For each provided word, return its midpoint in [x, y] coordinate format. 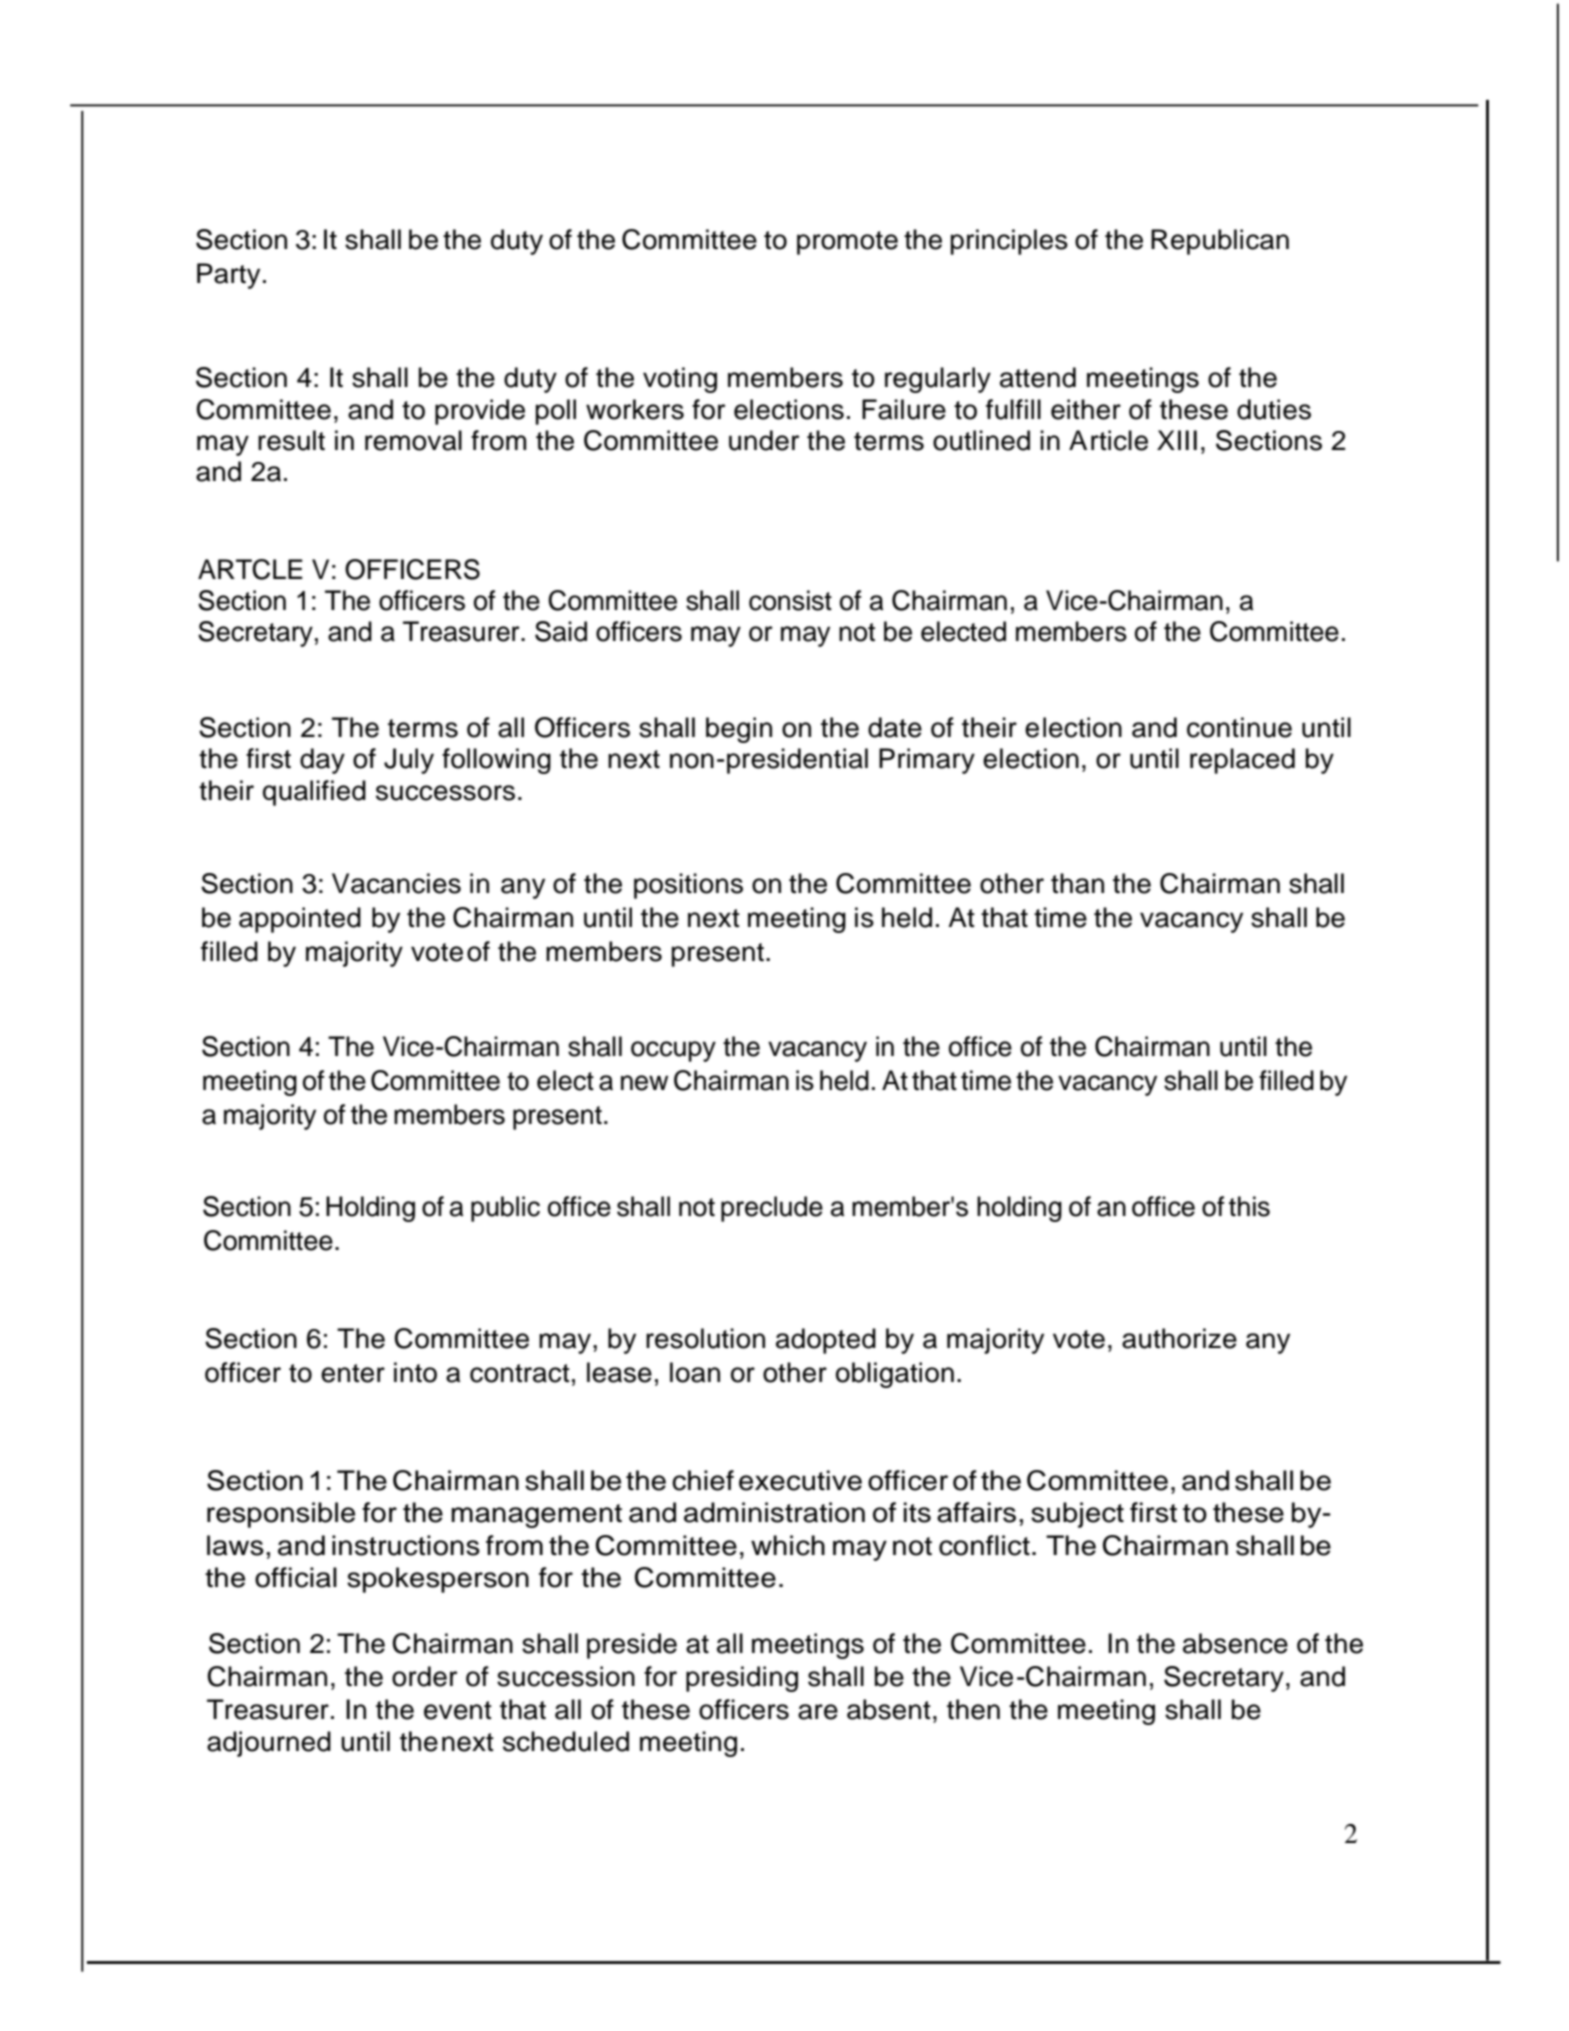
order [425, 1676]
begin [739, 730]
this [1249, 1206]
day [322, 761]
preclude [772, 1209]
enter [353, 1373]
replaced [1242, 761]
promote [847, 243]
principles [1009, 242]
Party [228, 276]
